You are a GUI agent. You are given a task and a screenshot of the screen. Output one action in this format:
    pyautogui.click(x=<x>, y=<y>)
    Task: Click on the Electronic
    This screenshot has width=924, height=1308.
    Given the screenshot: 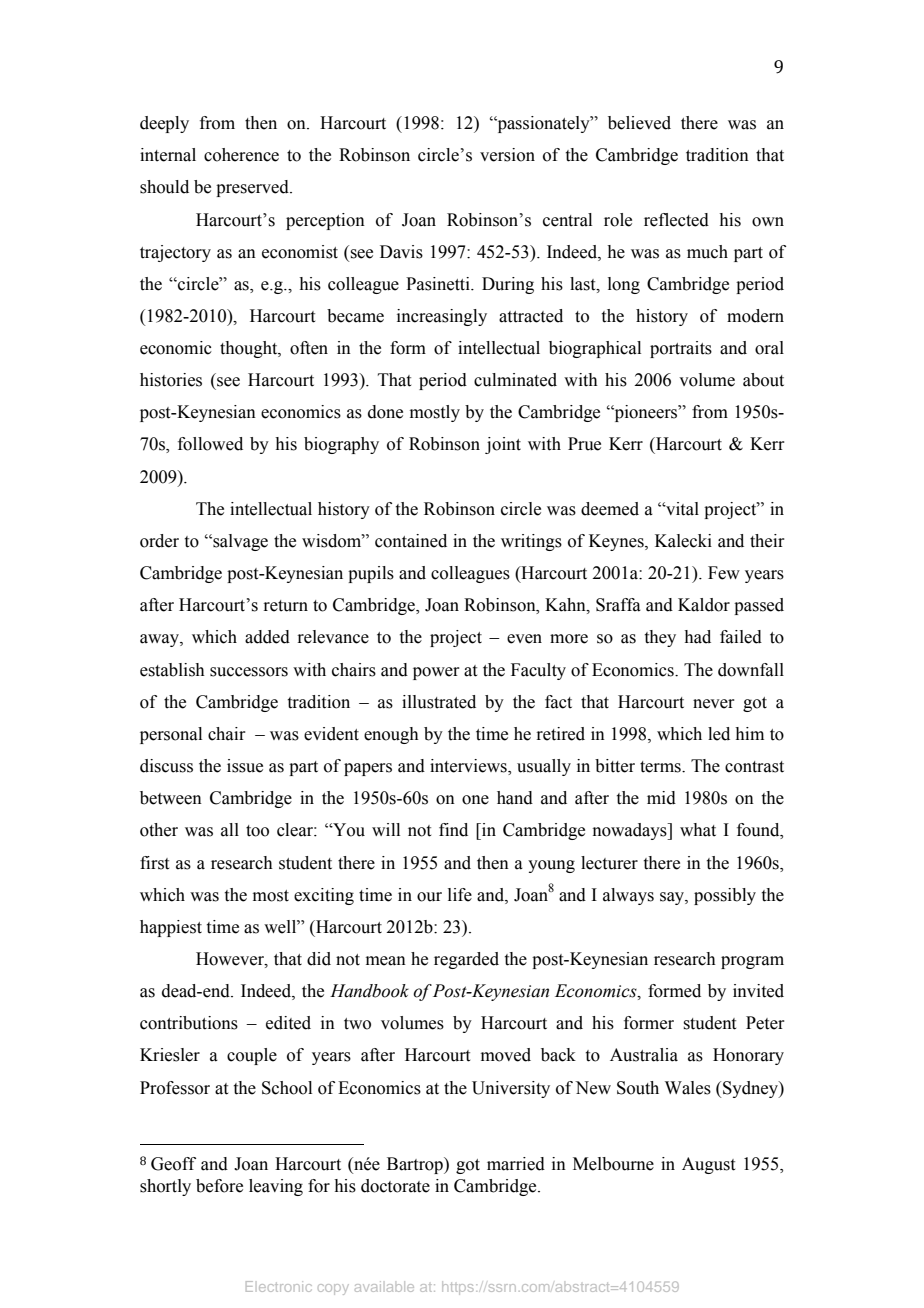 What is the action you would take?
    pyautogui.click(x=279, y=1286)
